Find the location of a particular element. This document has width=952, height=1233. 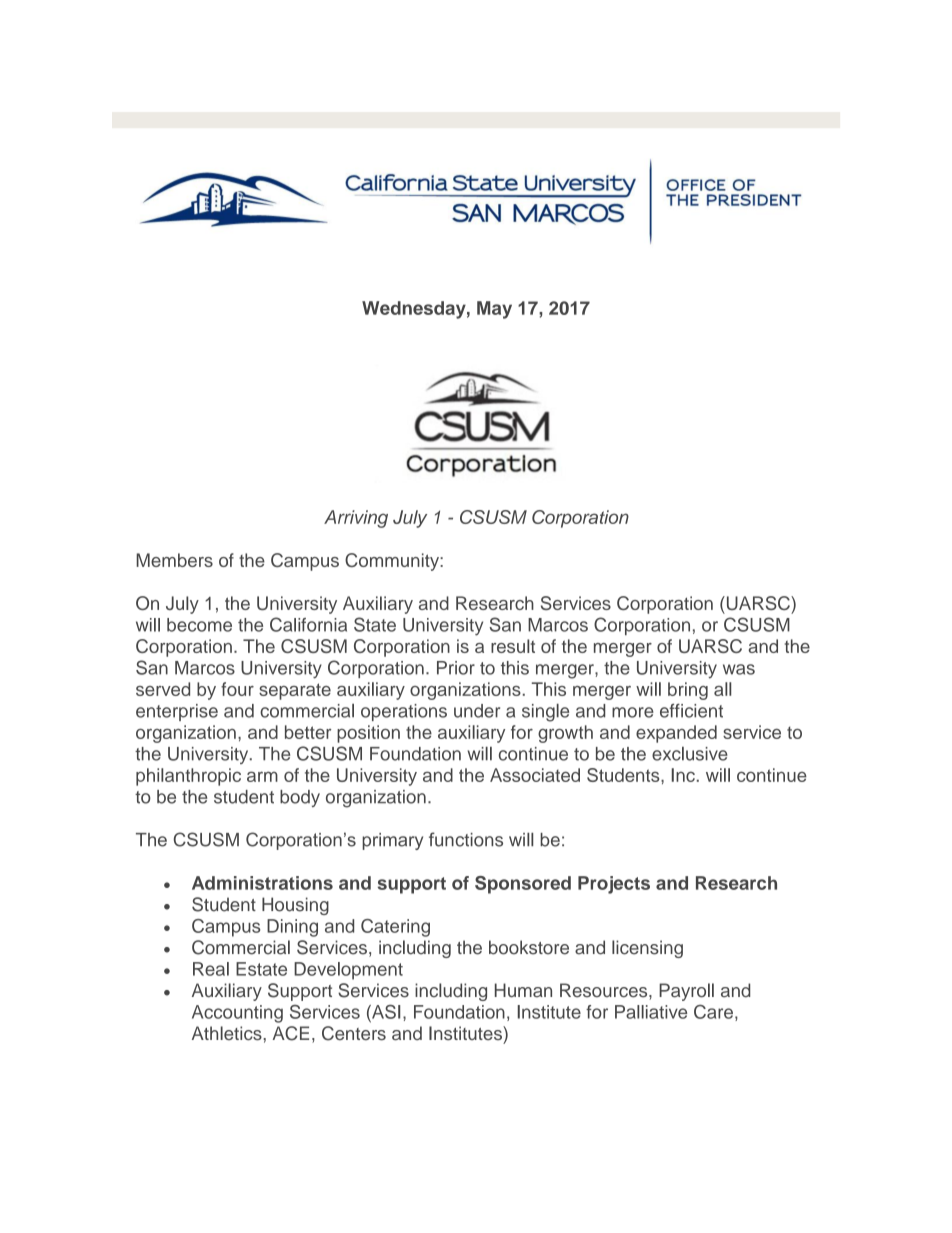

arm is located at coordinates (262, 776).
